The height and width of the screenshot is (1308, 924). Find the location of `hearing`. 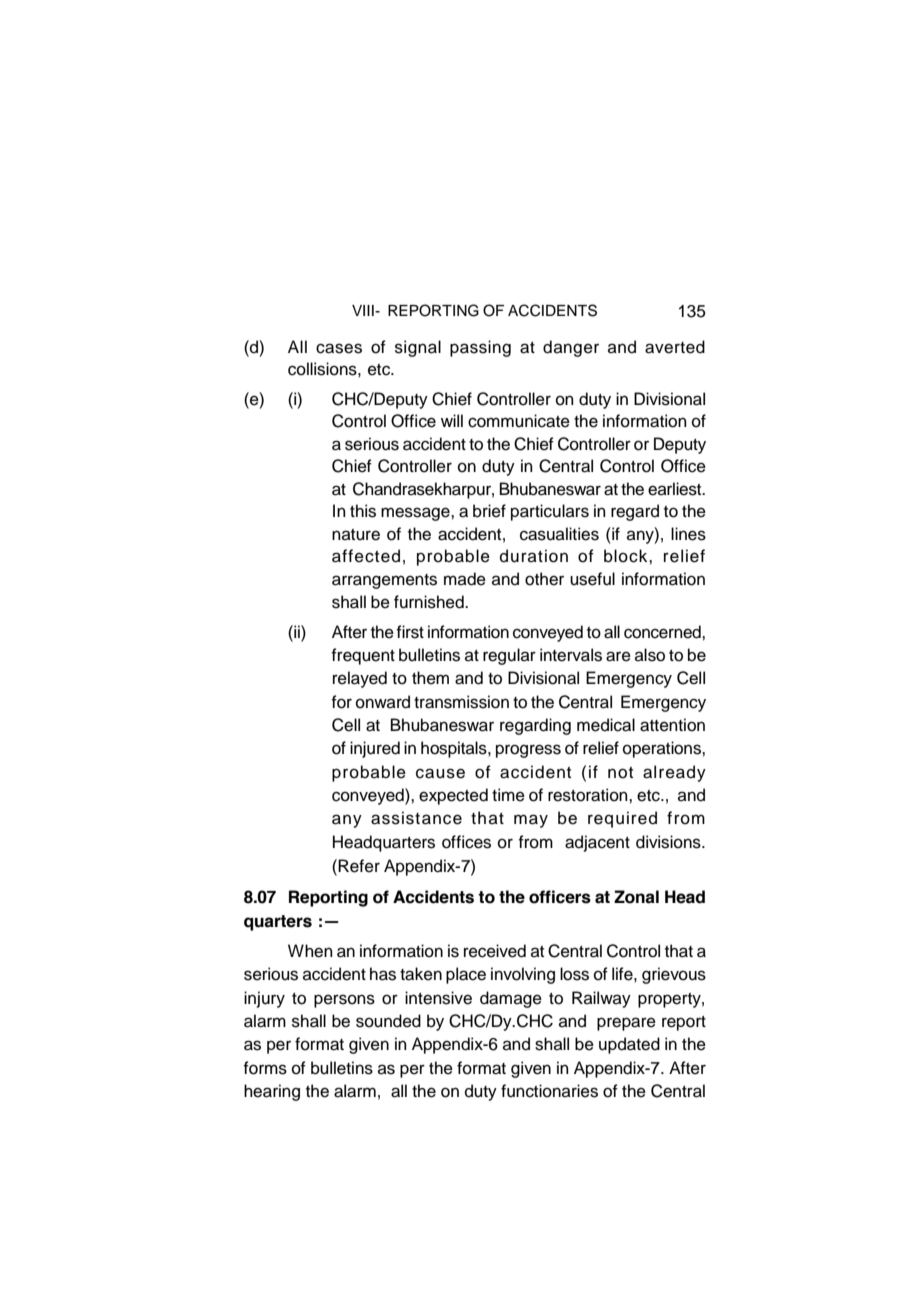

hearing is located at coordinates (272, 1092).
